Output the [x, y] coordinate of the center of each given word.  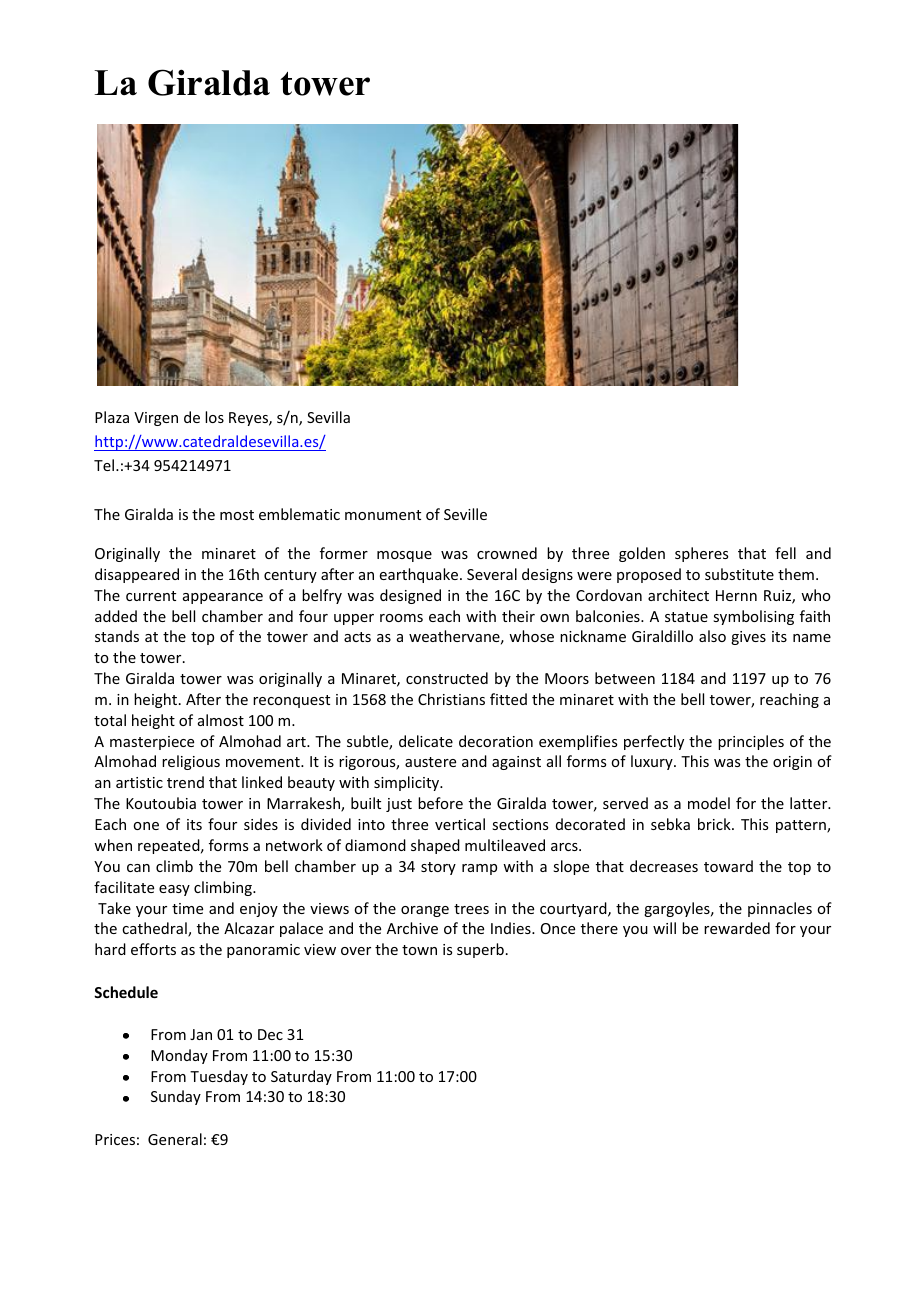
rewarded [737, 928]
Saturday [301, 1077]
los [214, 417]
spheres [701, 554]
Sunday [176, 1097]
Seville [465, 514]
